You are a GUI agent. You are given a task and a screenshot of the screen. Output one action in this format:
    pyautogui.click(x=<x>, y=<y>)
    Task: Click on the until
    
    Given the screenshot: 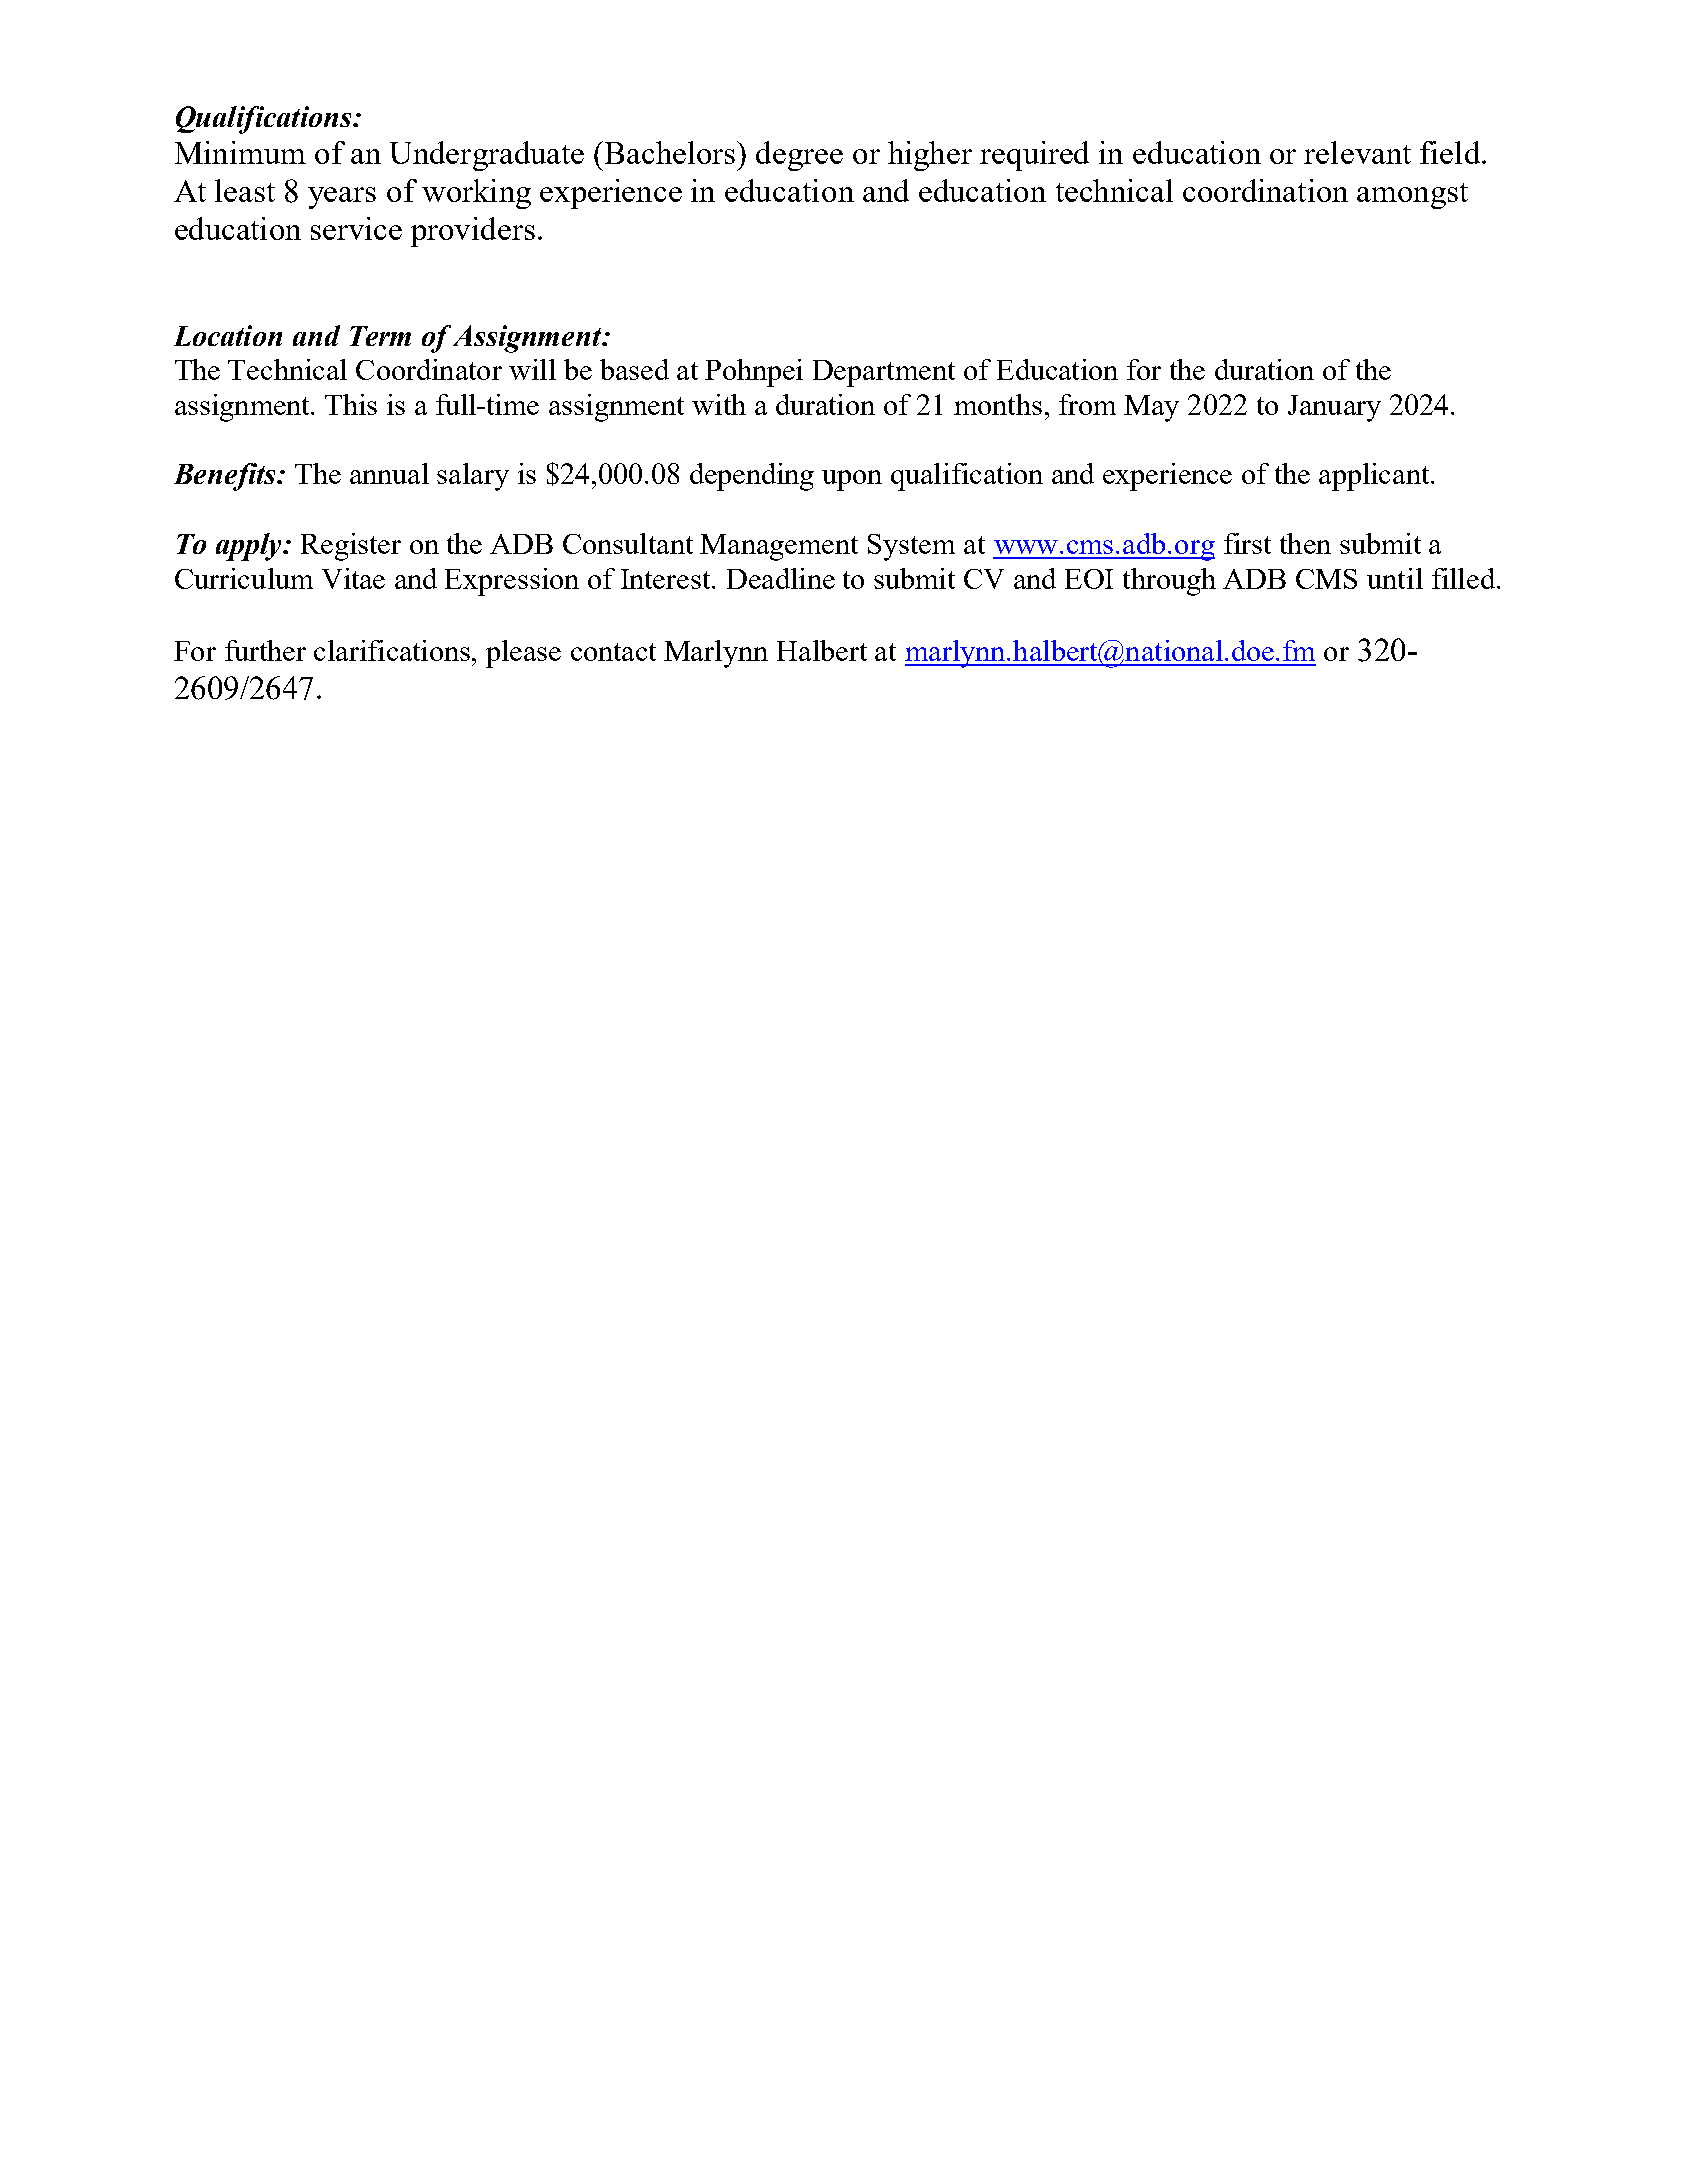 What is the action you would take?
    pyautogui.click(x=1395, y=578)
